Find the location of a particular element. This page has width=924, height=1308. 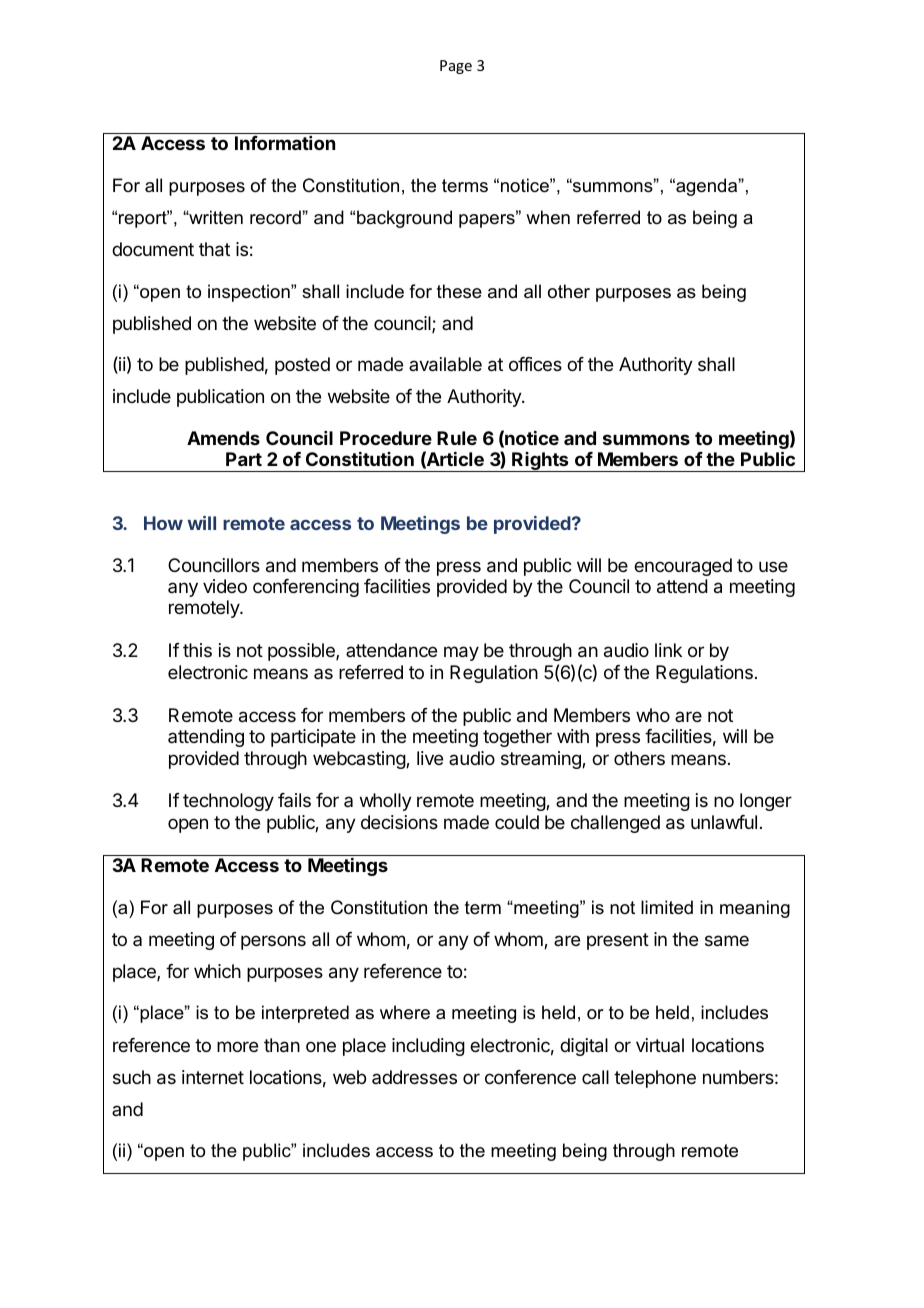

video is located at coordinates (225, 586).
